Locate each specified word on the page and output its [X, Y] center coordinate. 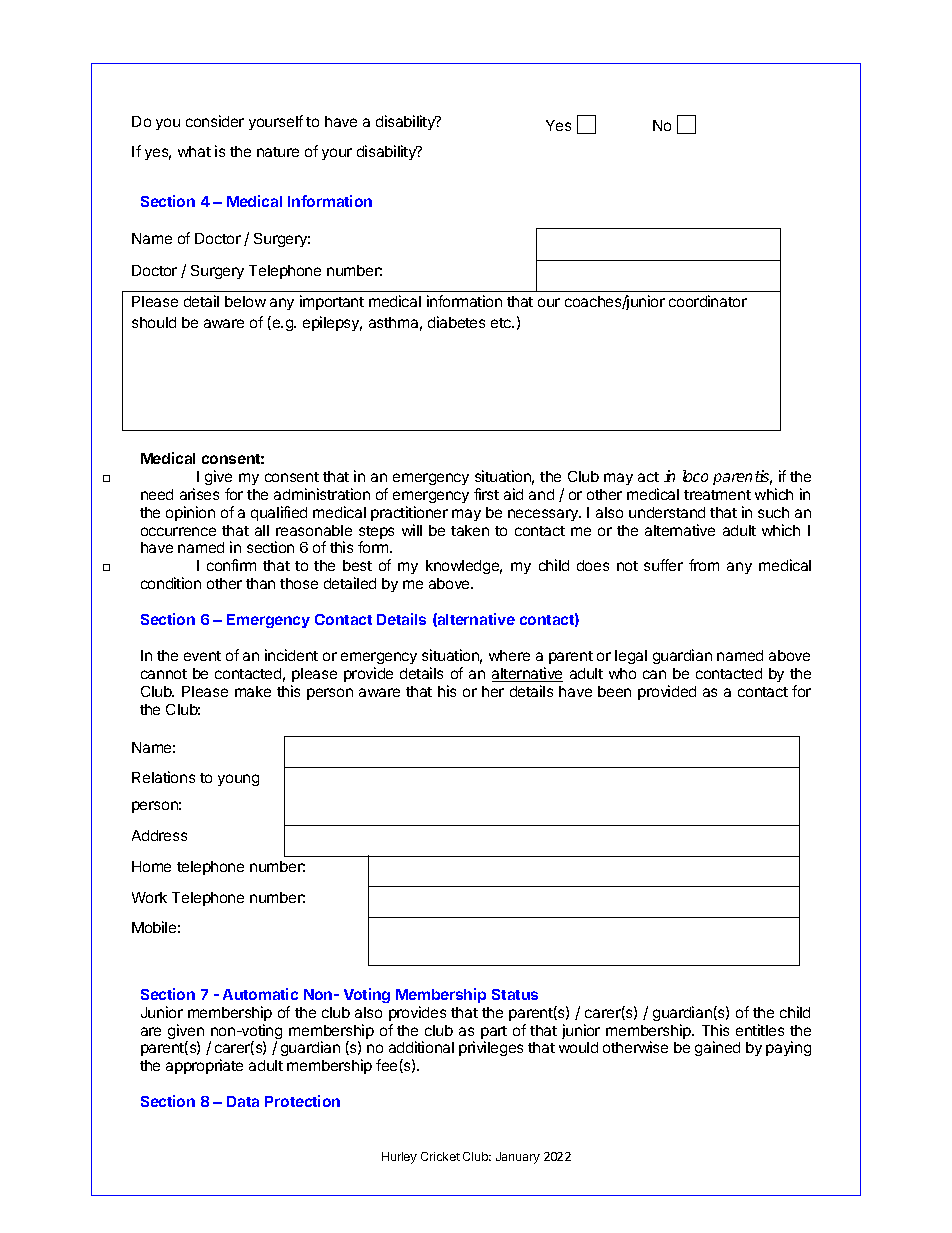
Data [243, 1101]
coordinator [708, 301]
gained [717, 1048]
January [518, 1158]
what [194, 151]
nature [278, 152]
